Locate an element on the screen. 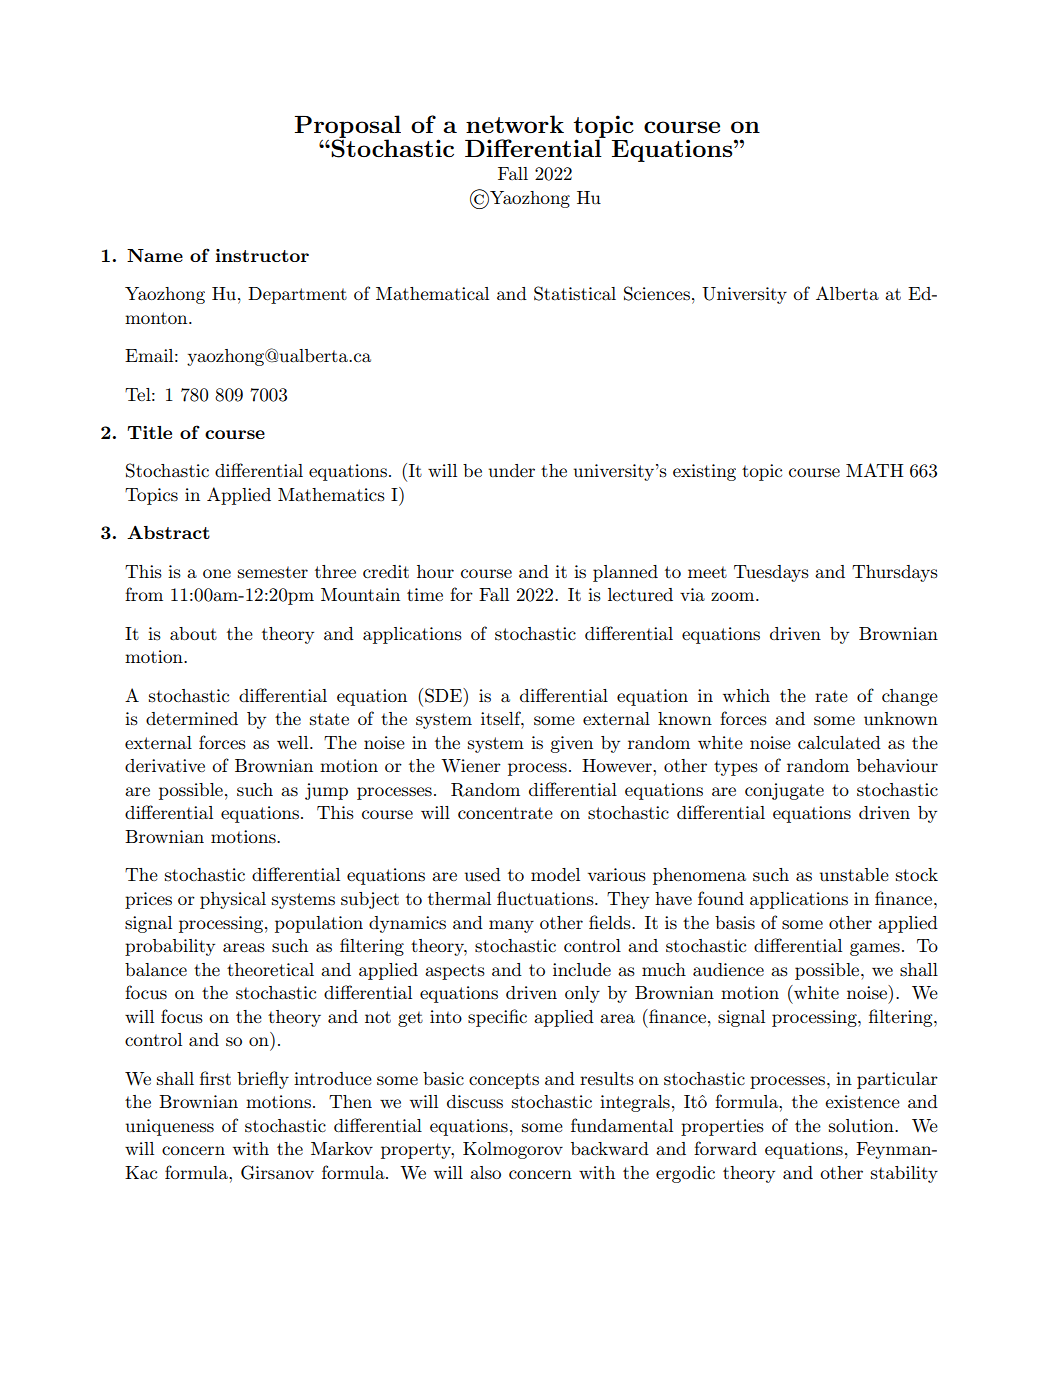  existing is located at coordinates (704, 472).
